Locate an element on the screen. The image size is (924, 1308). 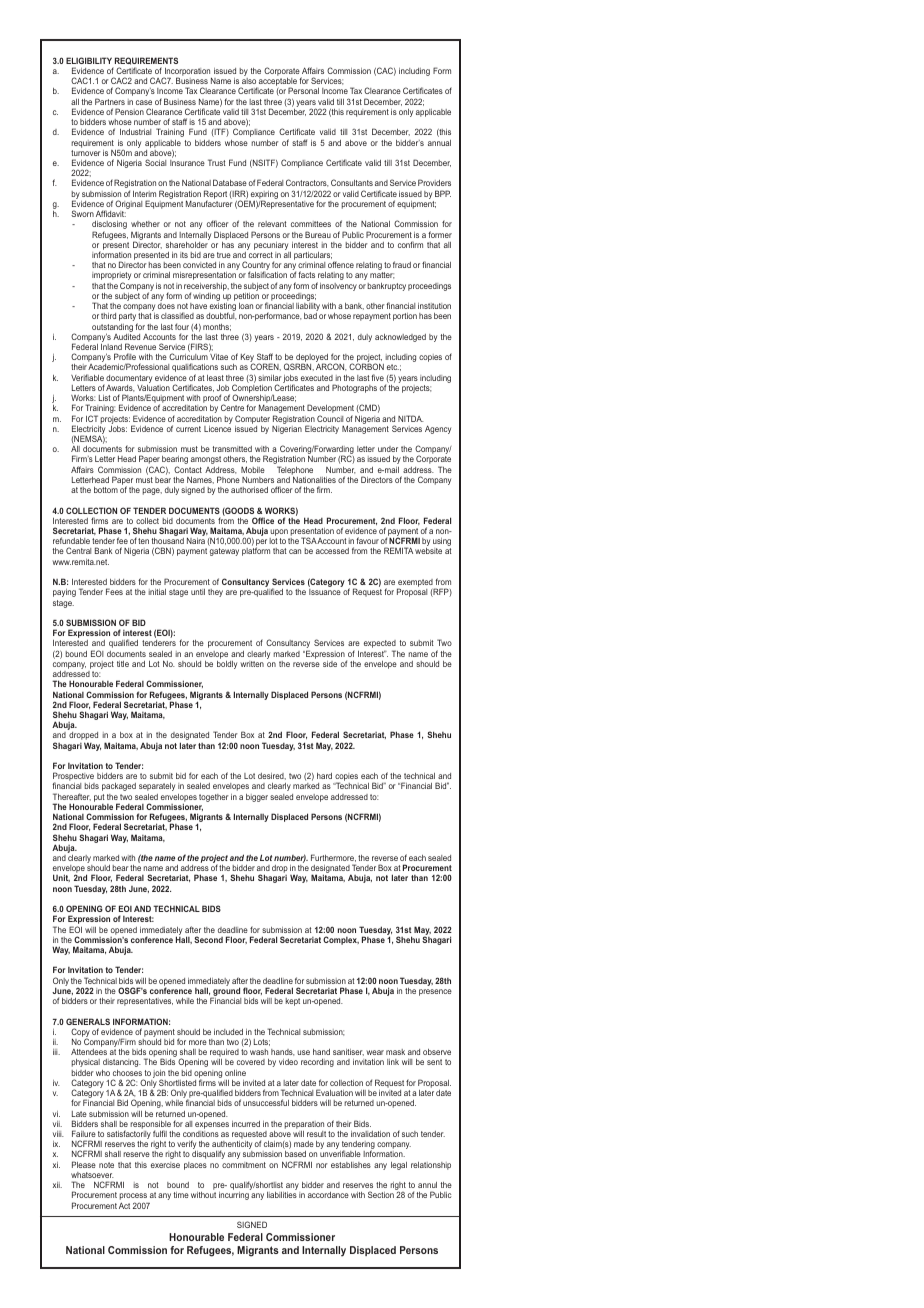
packaged is located at coordinates (119, 787).
